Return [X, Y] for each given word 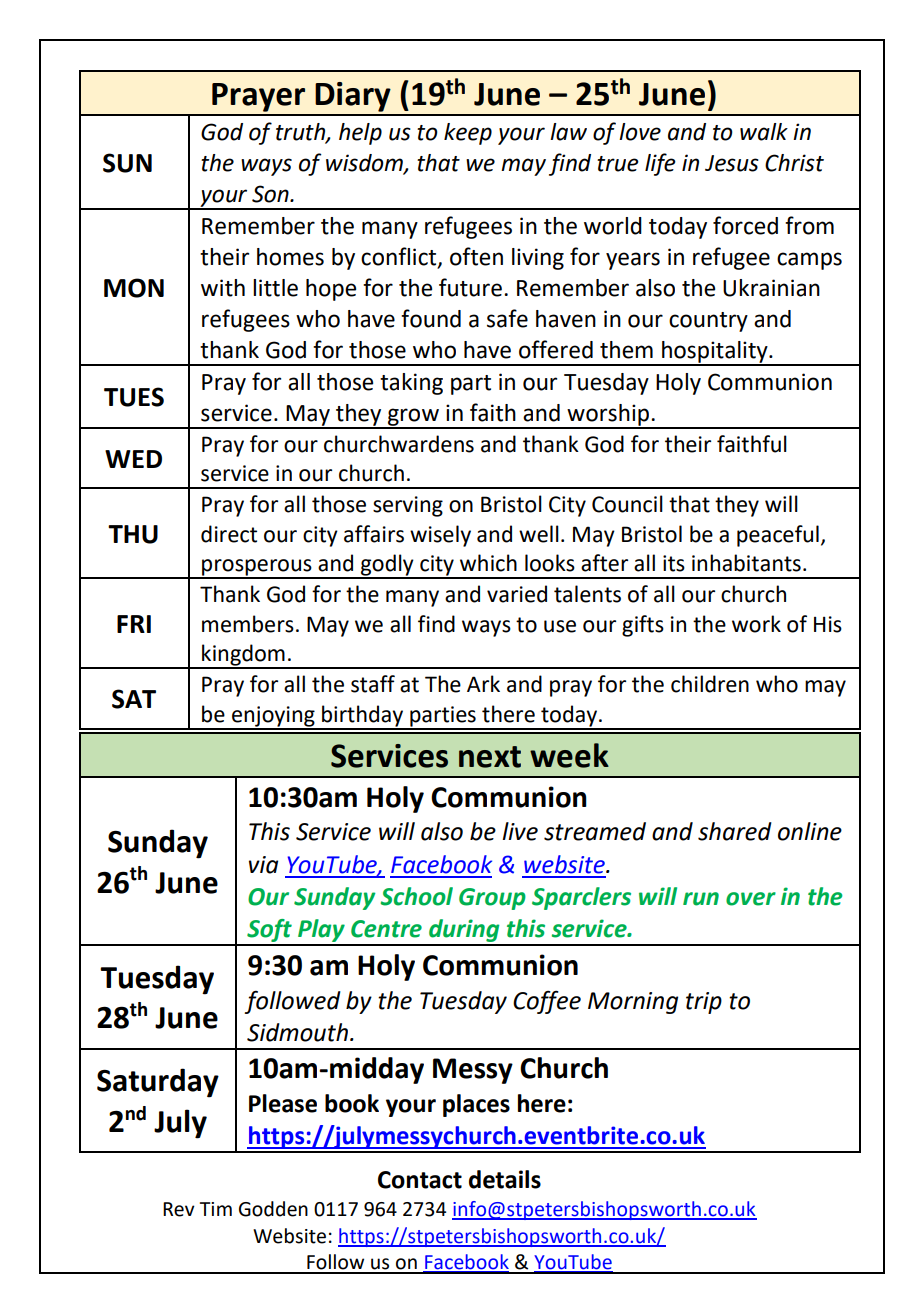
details [505, 1179]
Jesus [732, 163]
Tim [216, 1209]
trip [704, 1003]
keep [468, 134]
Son [271, 194]
